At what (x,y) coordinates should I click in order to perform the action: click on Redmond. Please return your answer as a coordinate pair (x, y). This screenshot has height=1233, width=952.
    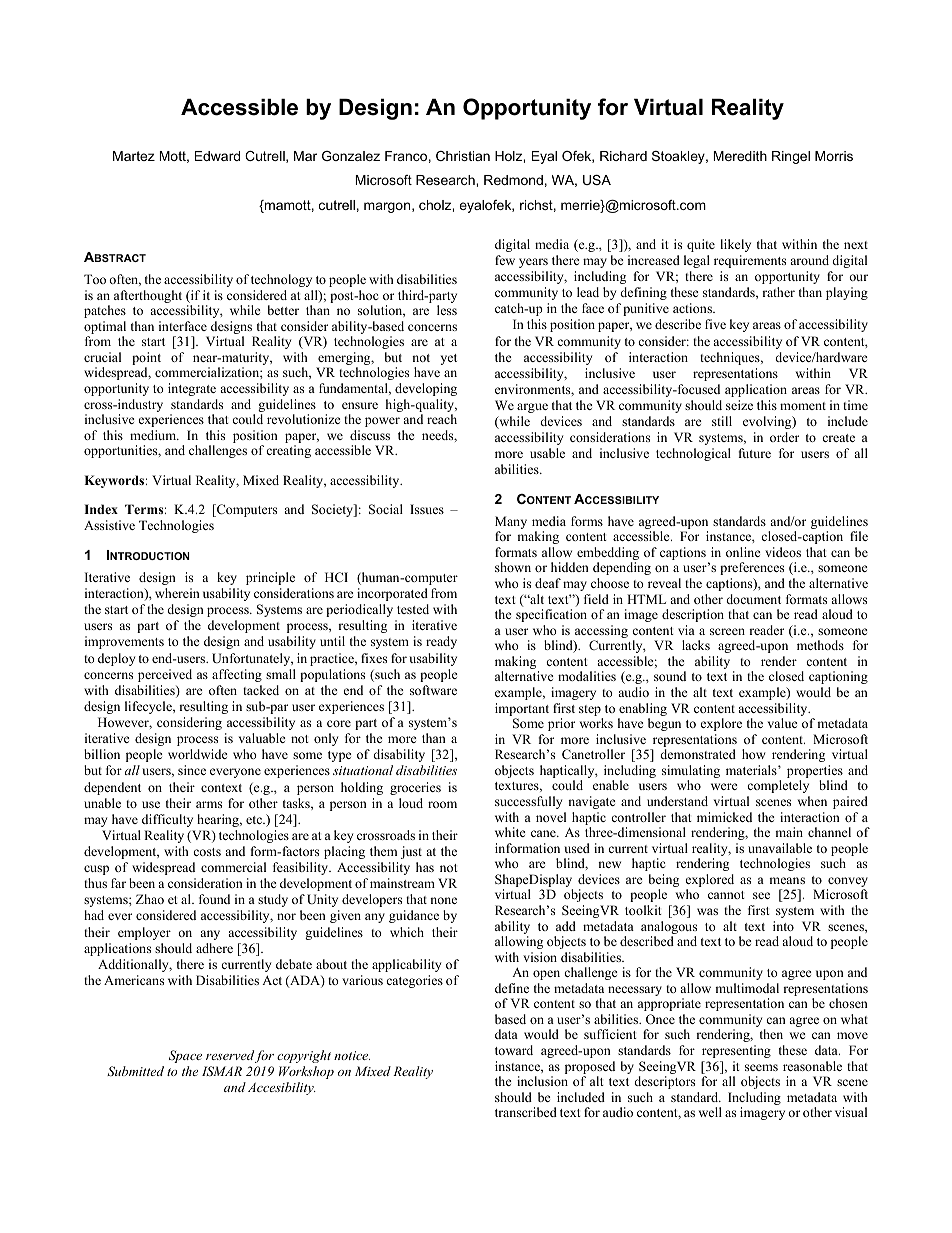
    Looking at the image, I should click on (513, 180).
